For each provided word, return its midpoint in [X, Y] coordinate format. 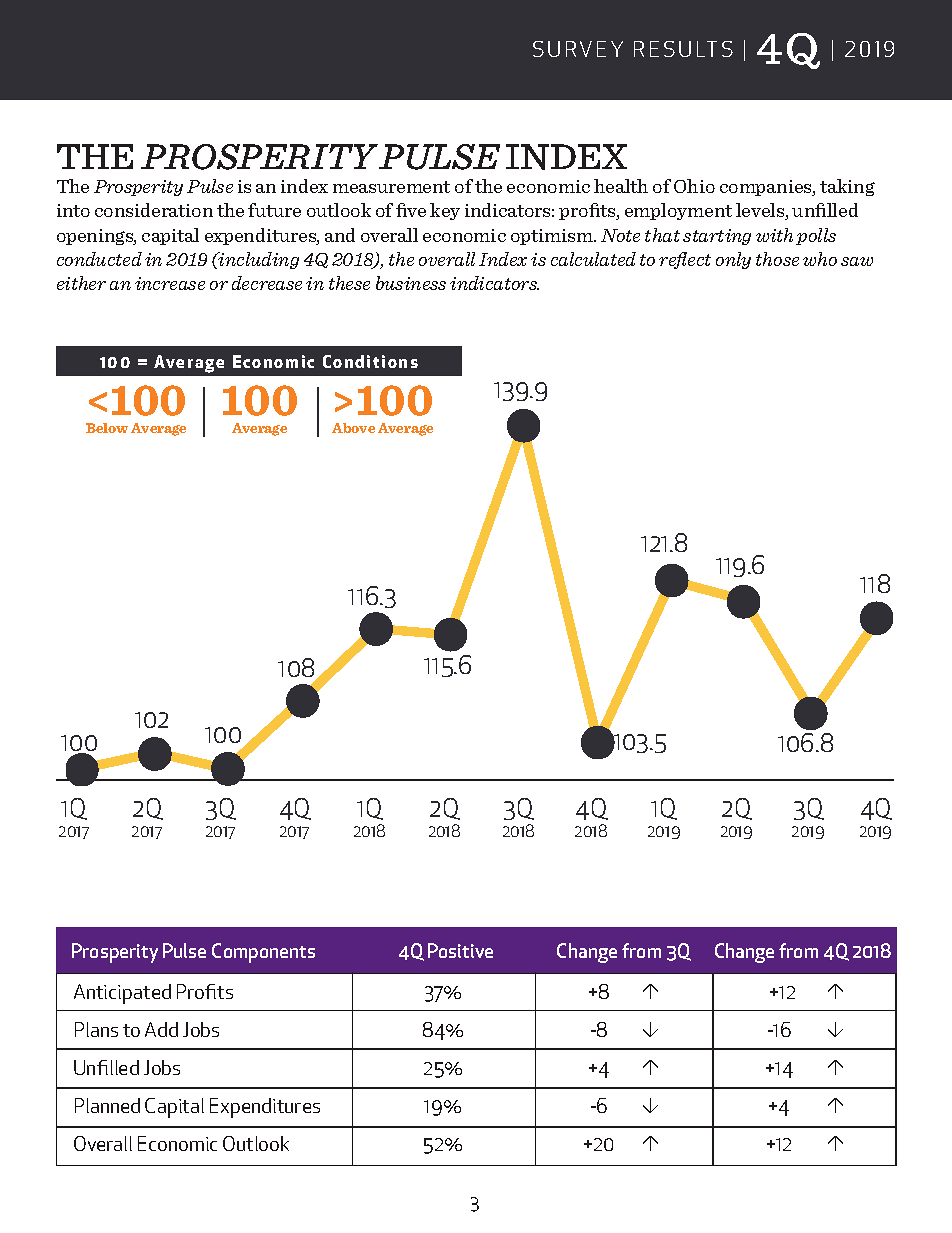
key [445, 211]
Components [263, 953]
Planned [107, 1105]
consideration [154, 210]
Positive [460, 950]
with [774, 235]
